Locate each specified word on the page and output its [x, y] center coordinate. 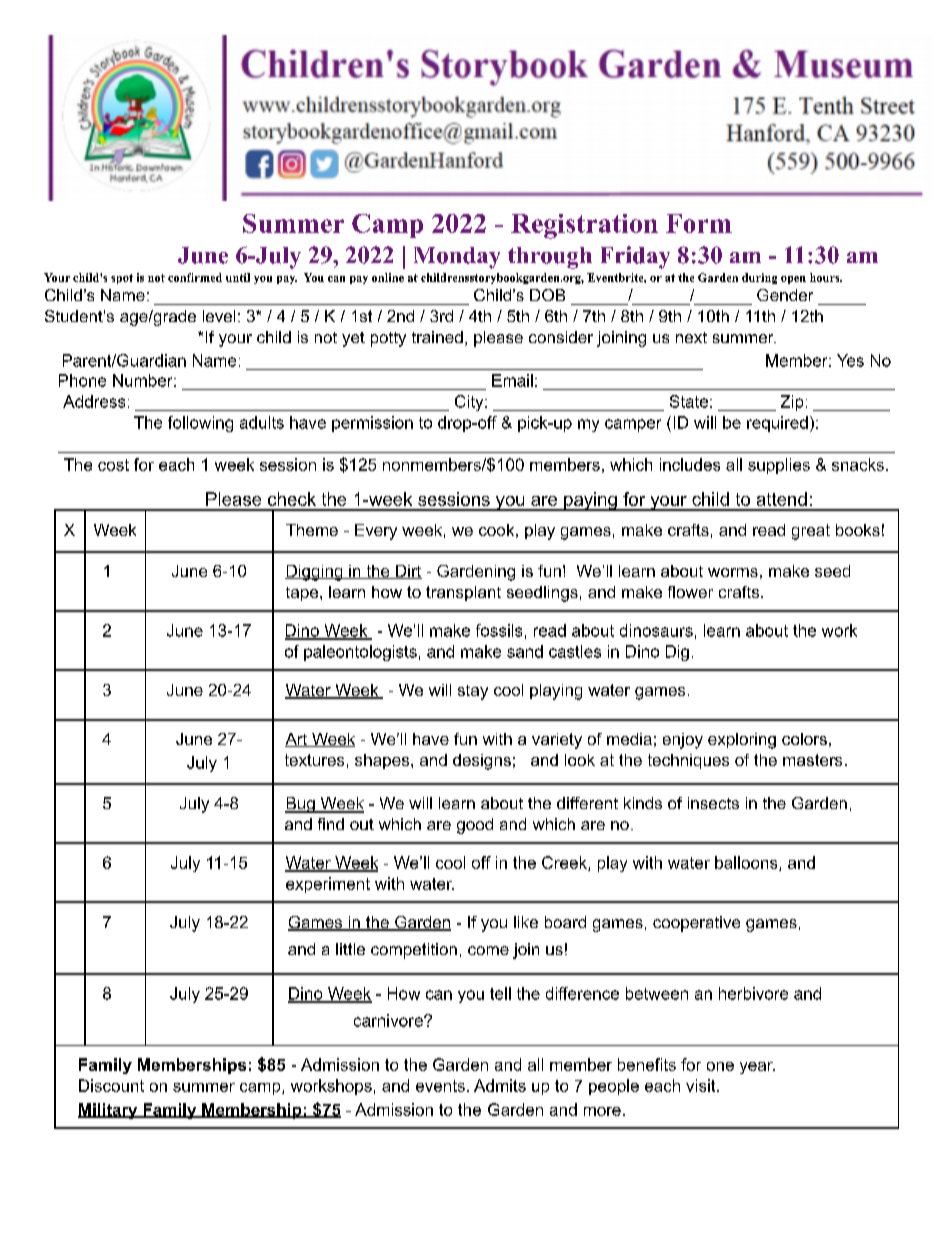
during [759, 278]
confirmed [195, 277]
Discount [111, 1085]
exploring [742, 741]
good [475, 826]
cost [113, 465]
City [470, 403]
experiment [328, 885]
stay [473, 692]
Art [297, 740]
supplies [779, 466]
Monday [457, 258]
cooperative [696, 924]
